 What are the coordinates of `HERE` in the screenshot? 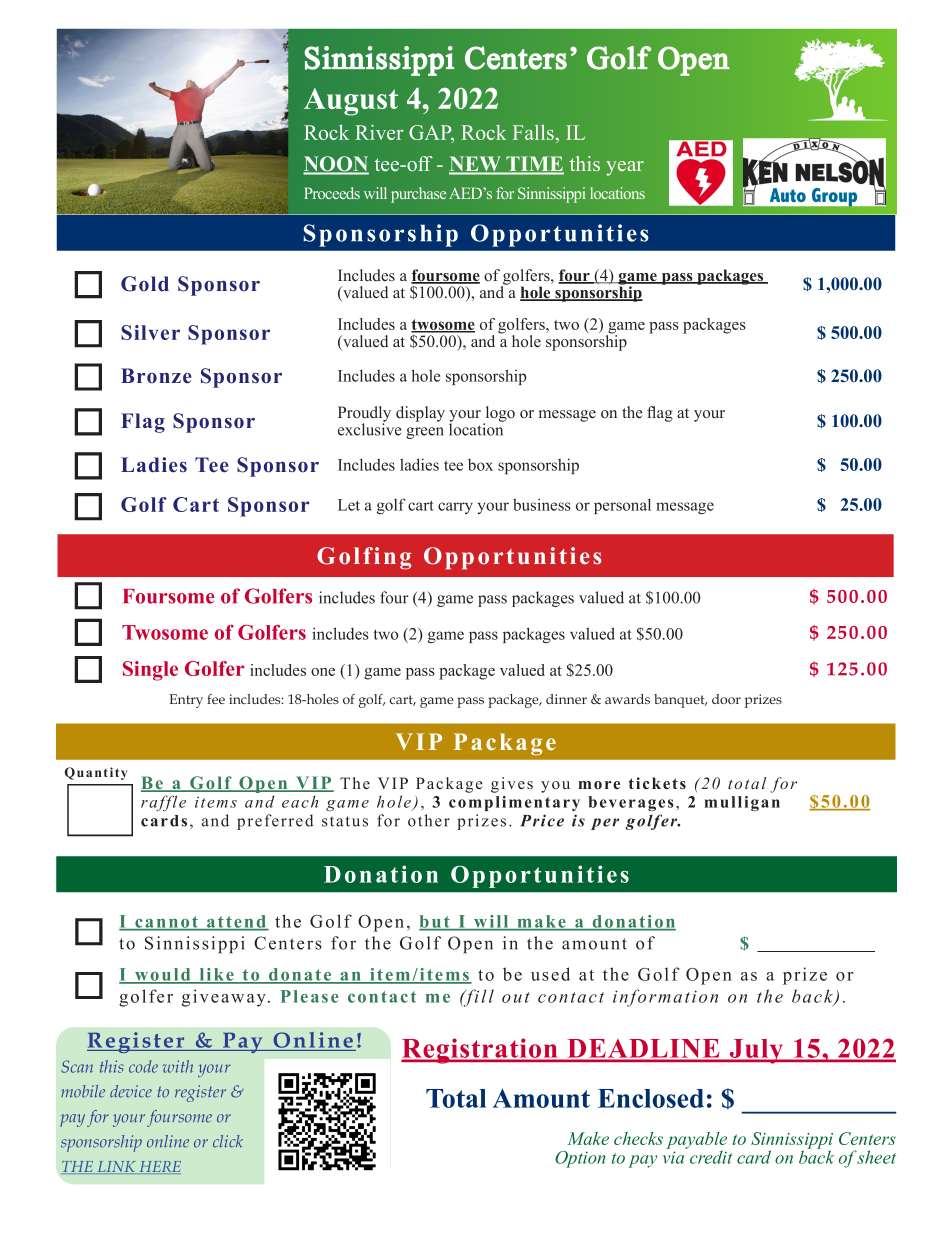 It's located at (159, 1167).
